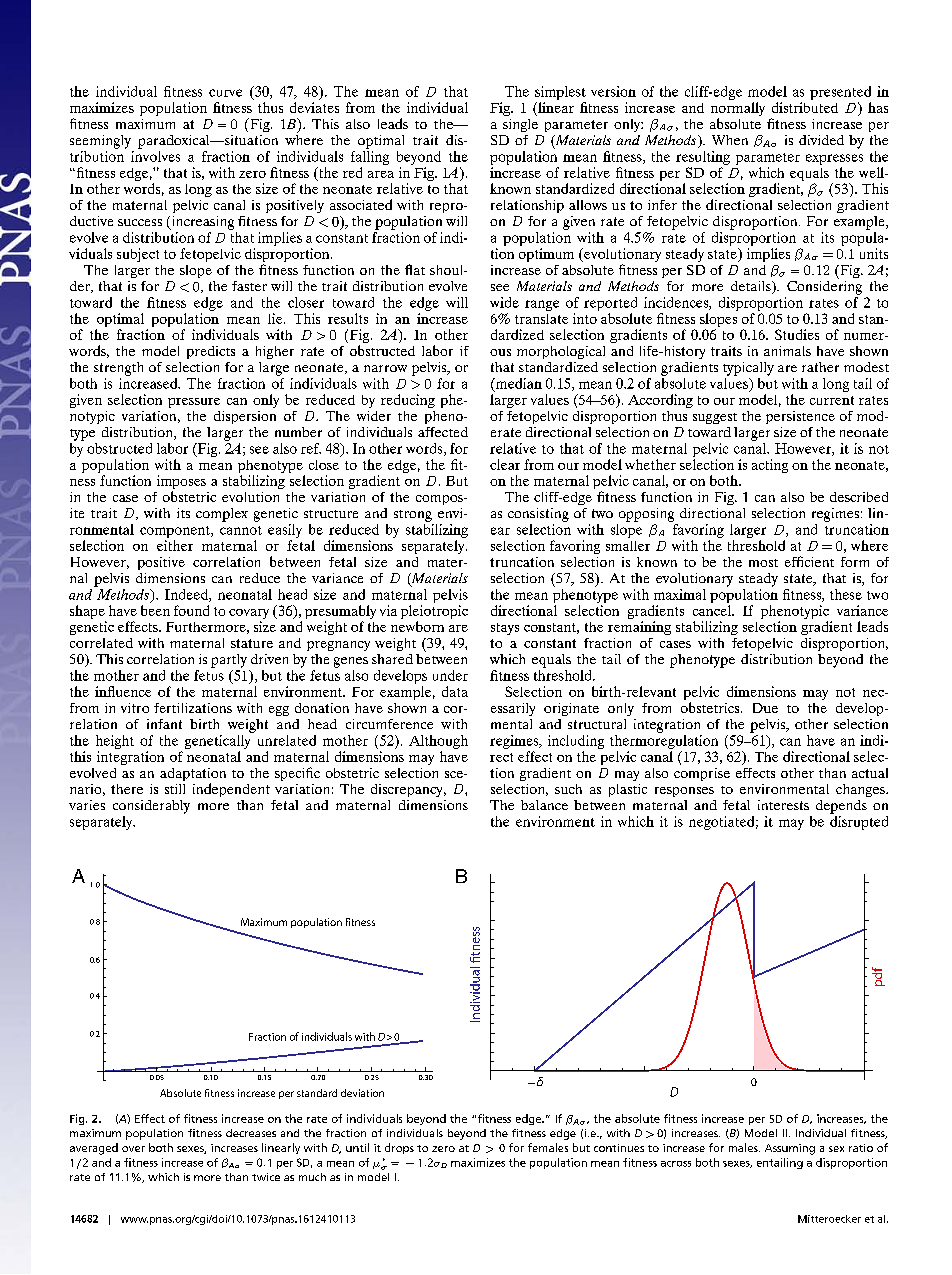 This page has height=1275, width=952. Describe the element at coordinates (544, 805) in the page. I see `balance` at that location.
